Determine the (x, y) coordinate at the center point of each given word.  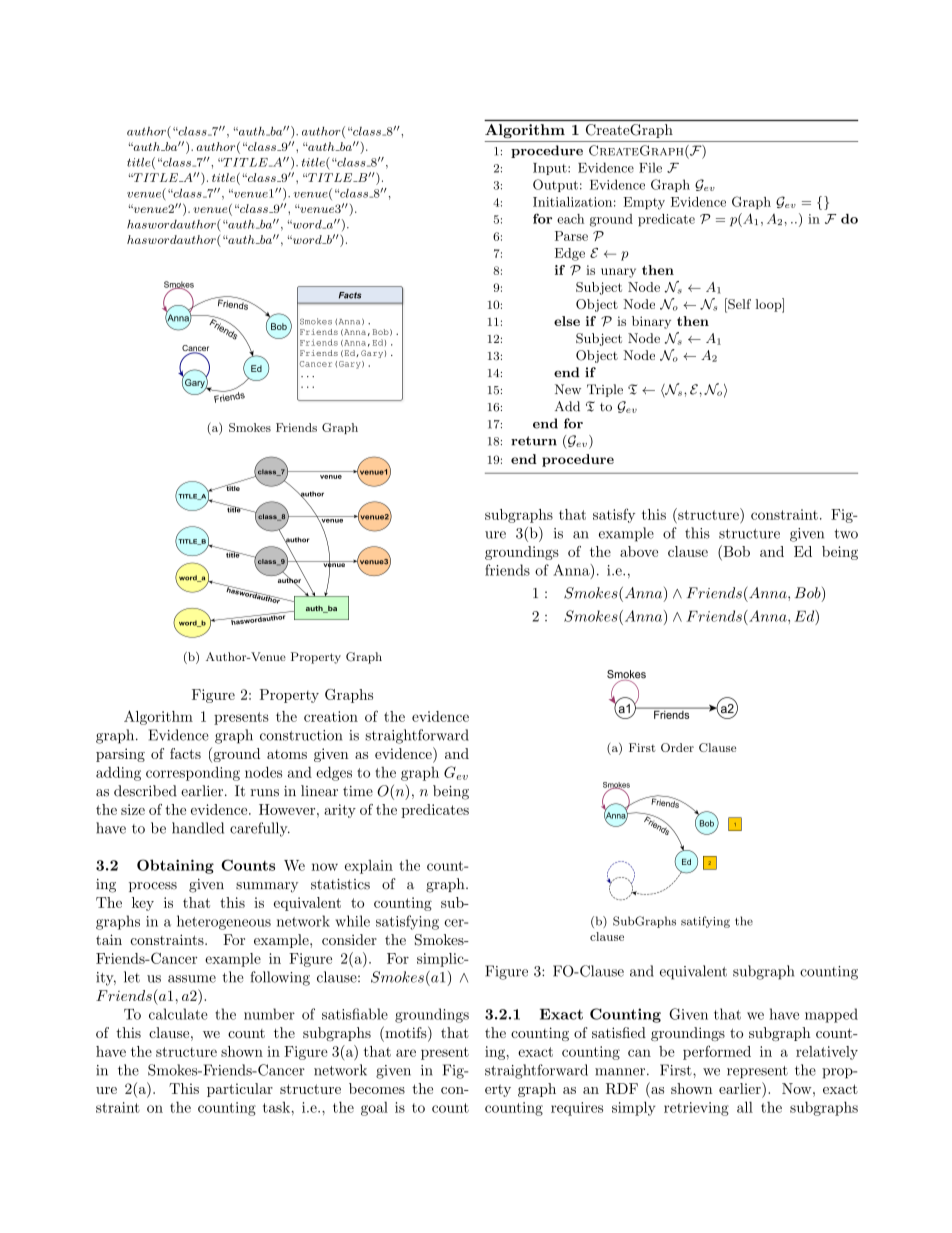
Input (551, 169)
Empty (644, 203)
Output (555, 185)
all (745, 1107)
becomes (377, 1088)
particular (240, 1090)
